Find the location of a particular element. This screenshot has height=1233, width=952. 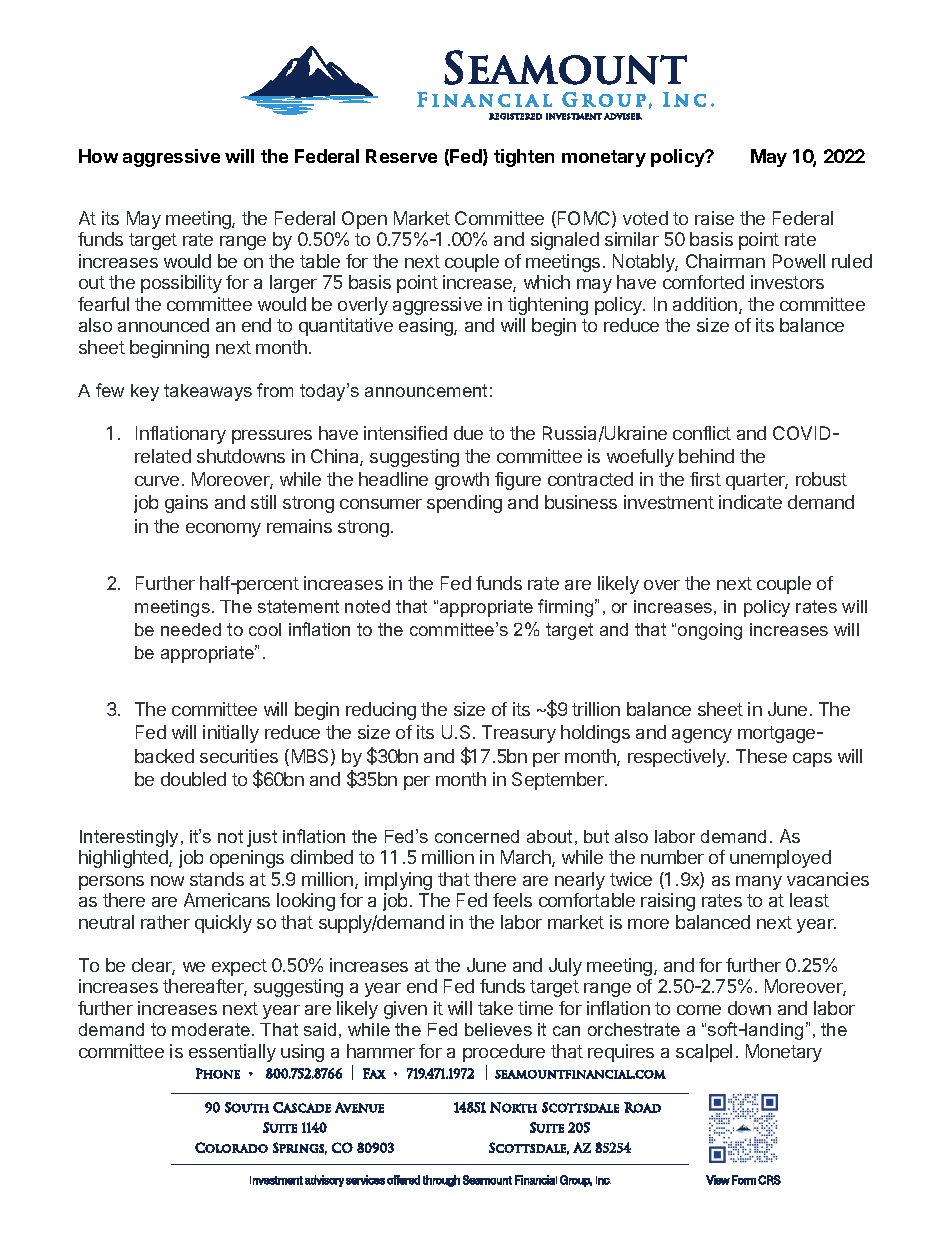

concerned is located at coordinates (477, 836).
